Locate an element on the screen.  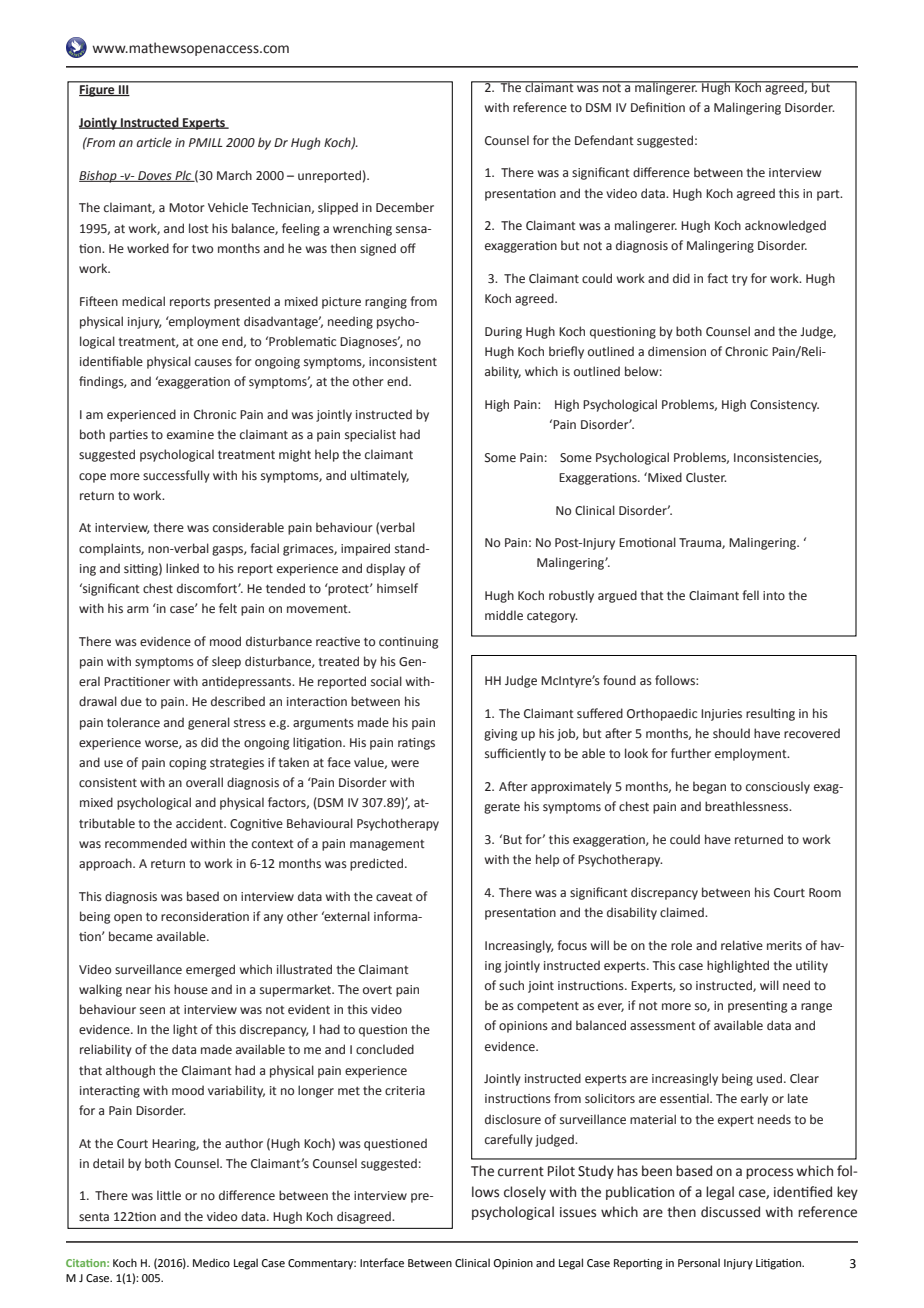
article is located at coordinates (154, 142).
